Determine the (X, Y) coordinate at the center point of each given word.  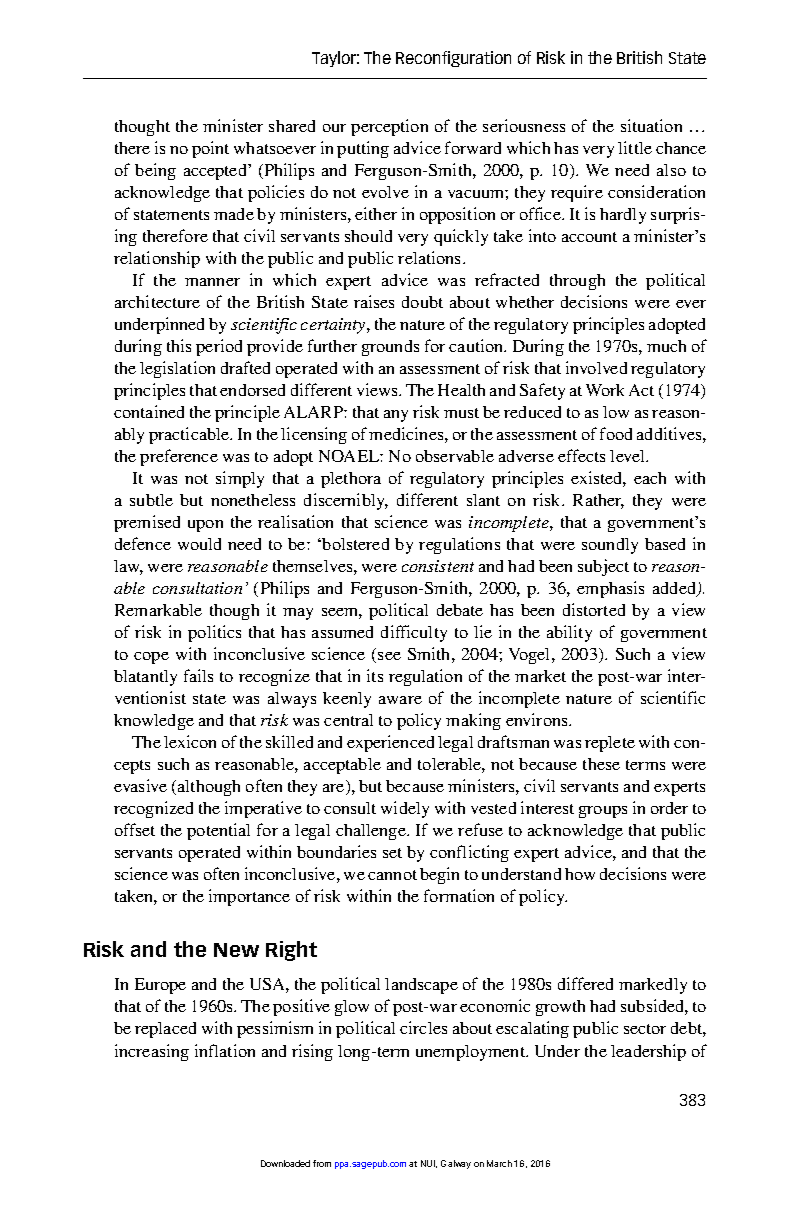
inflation (225, 1050)
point (210, 149)
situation (651, 125)
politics (214, 633)
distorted (594, 609)
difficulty (414, 633)
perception (389, 127)
